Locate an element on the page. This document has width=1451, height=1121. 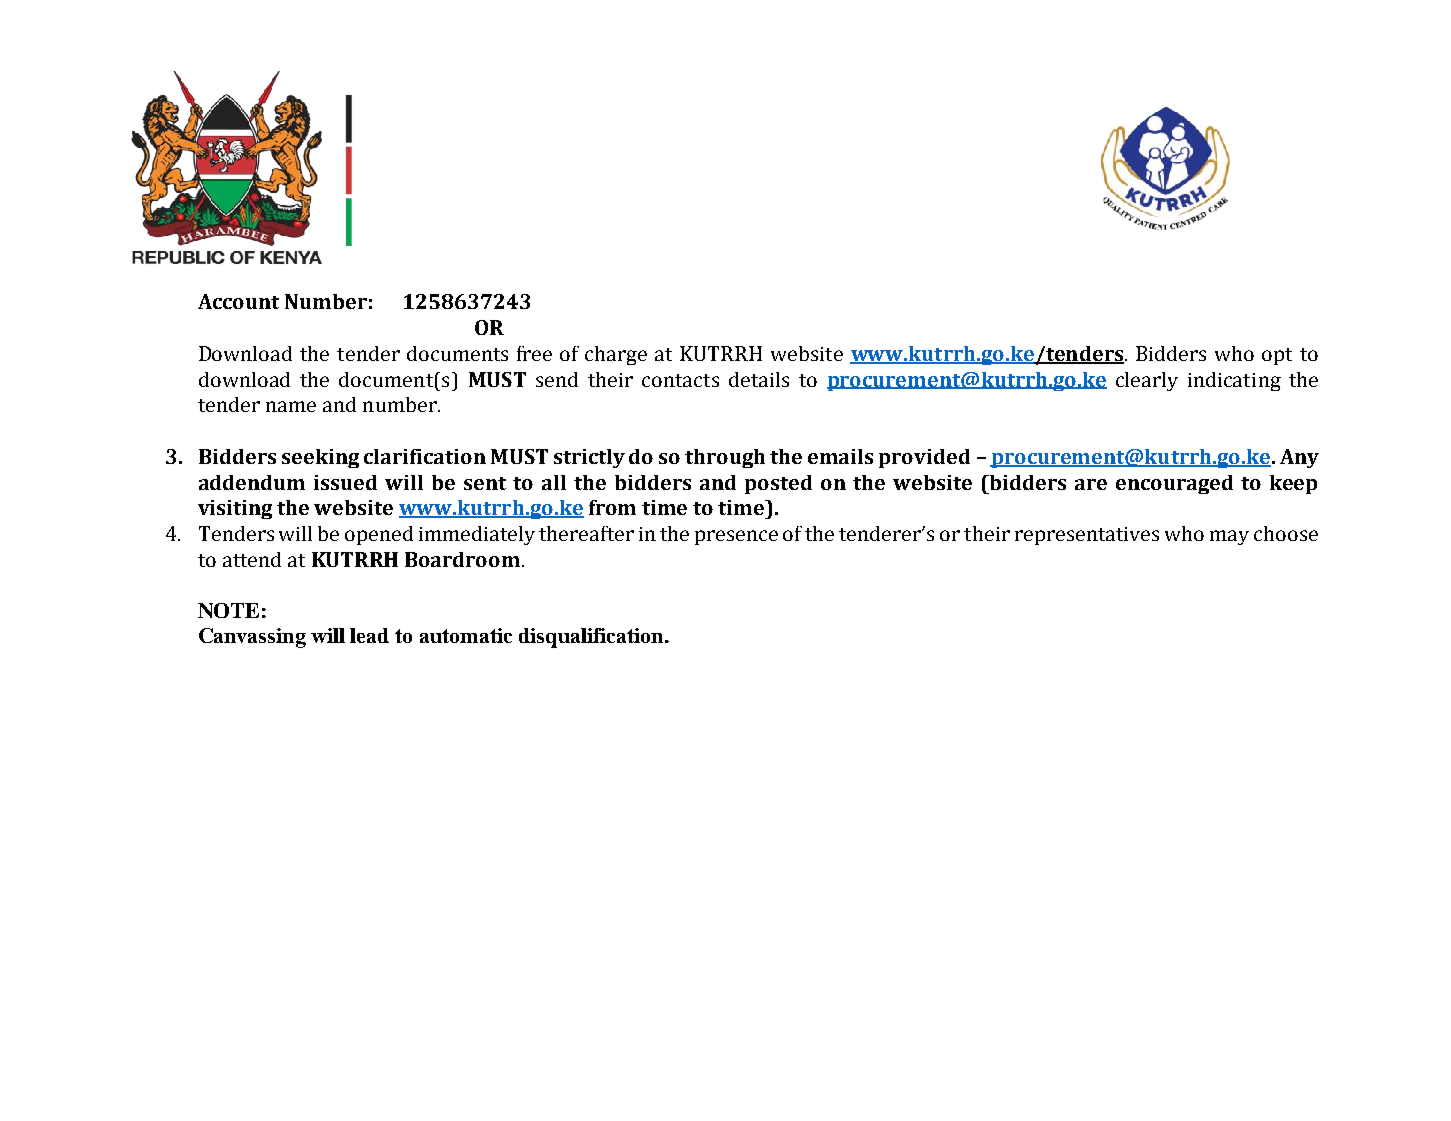
Account is located at coordinates (238, 301).
